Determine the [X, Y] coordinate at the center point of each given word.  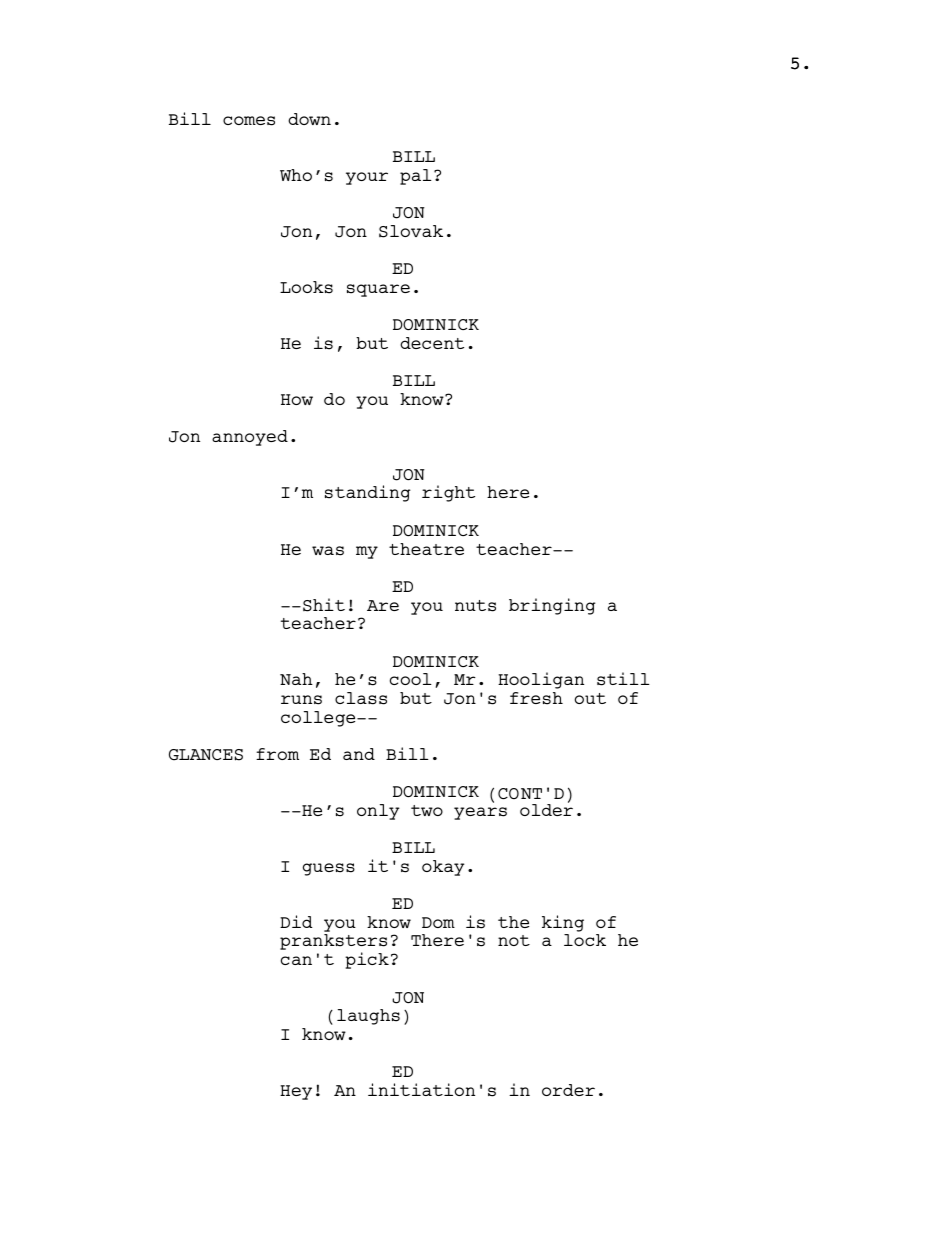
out [590, 698]
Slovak [411, 231]
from [277, 754]
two [427, 810]
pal [416, 177]
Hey [296, 1092]
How [297, 399]
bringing [552, 606]
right [448, 493]
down [309, 119]
